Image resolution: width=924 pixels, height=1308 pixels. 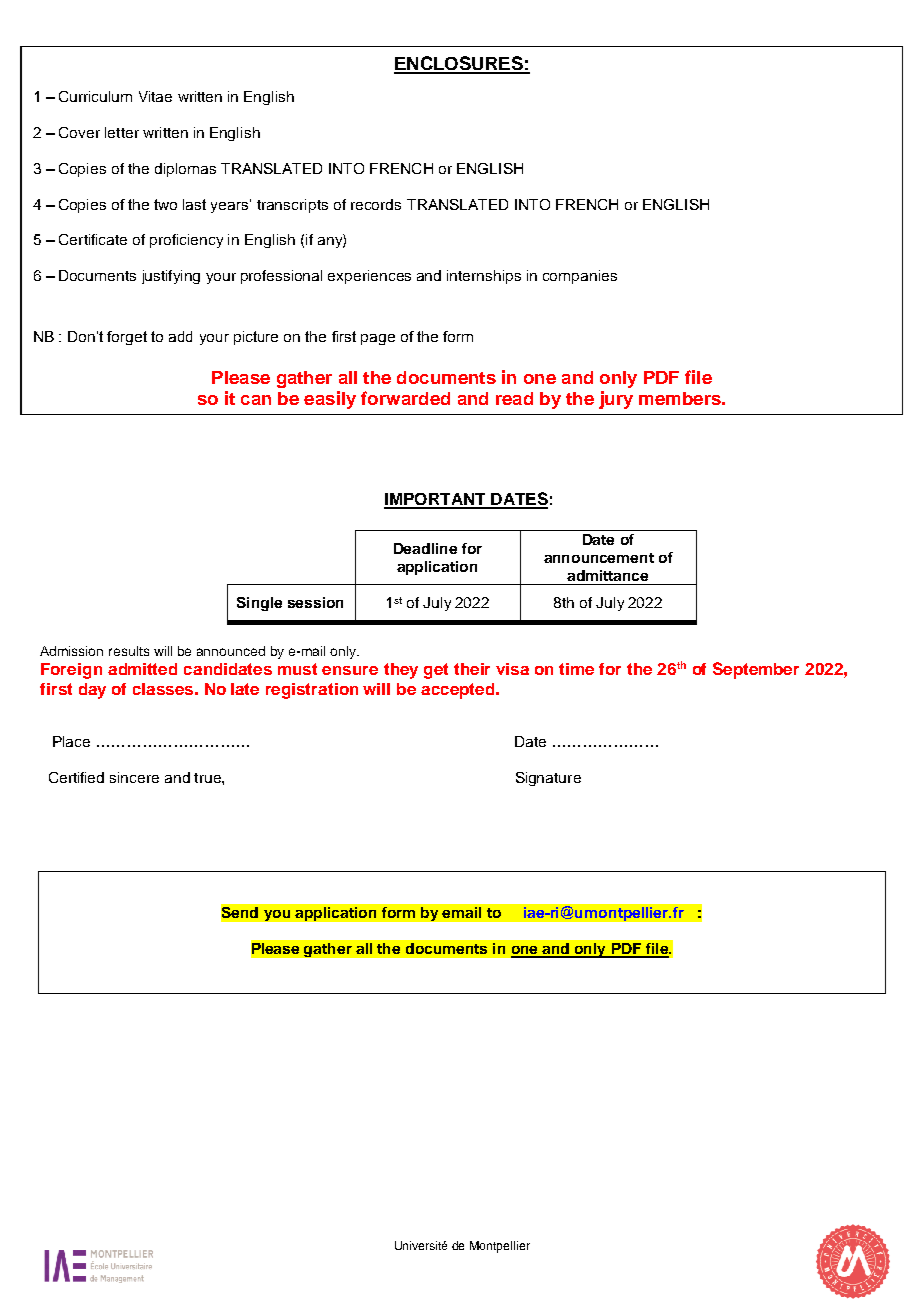 What do you see at coordinates (378, 339) in the screenshot?
I see `page` at bounding box center [378, 339].
